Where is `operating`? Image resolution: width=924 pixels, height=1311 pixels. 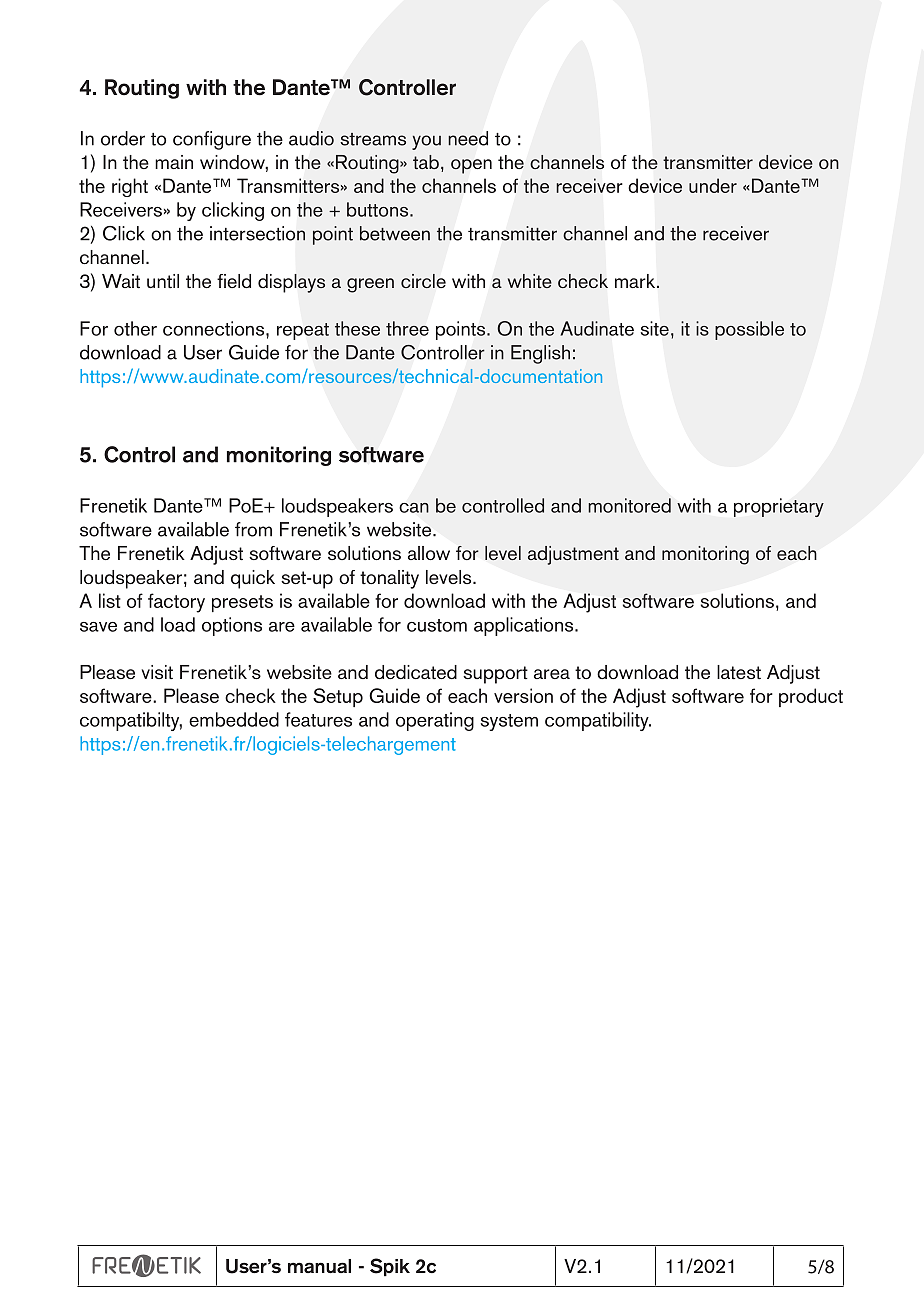 operating is located at coordinates (435, 721).
